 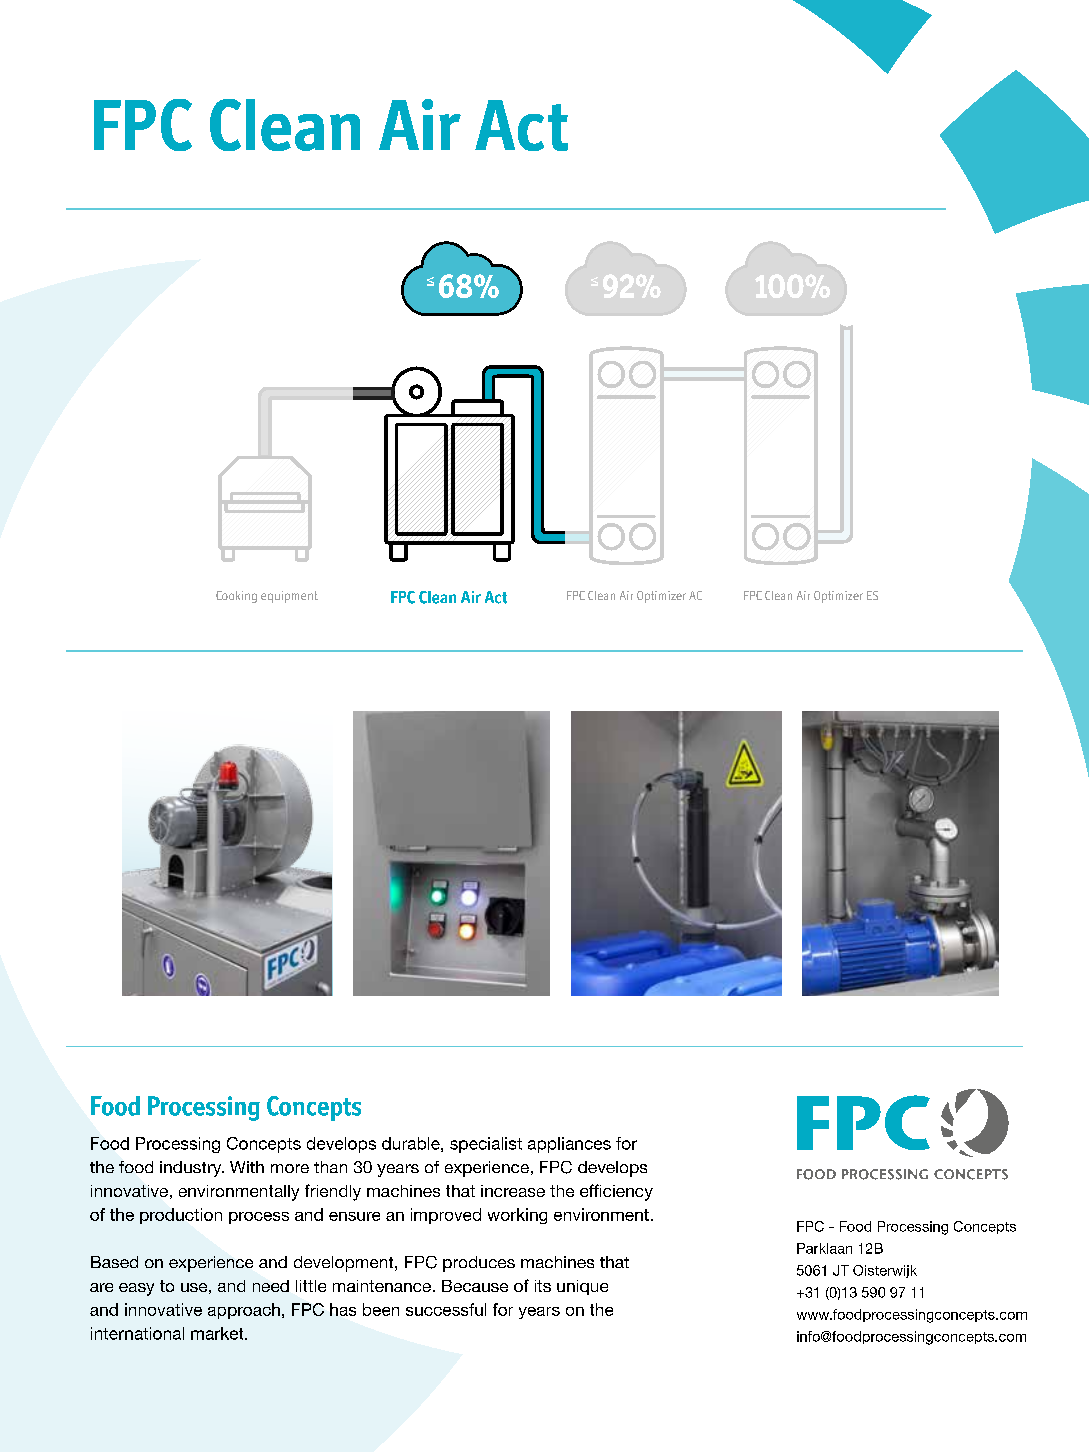 What do you see at coordinates (486, 1145) in the screenshot?
I see `specialist` at bounding box center [486, 1145].
